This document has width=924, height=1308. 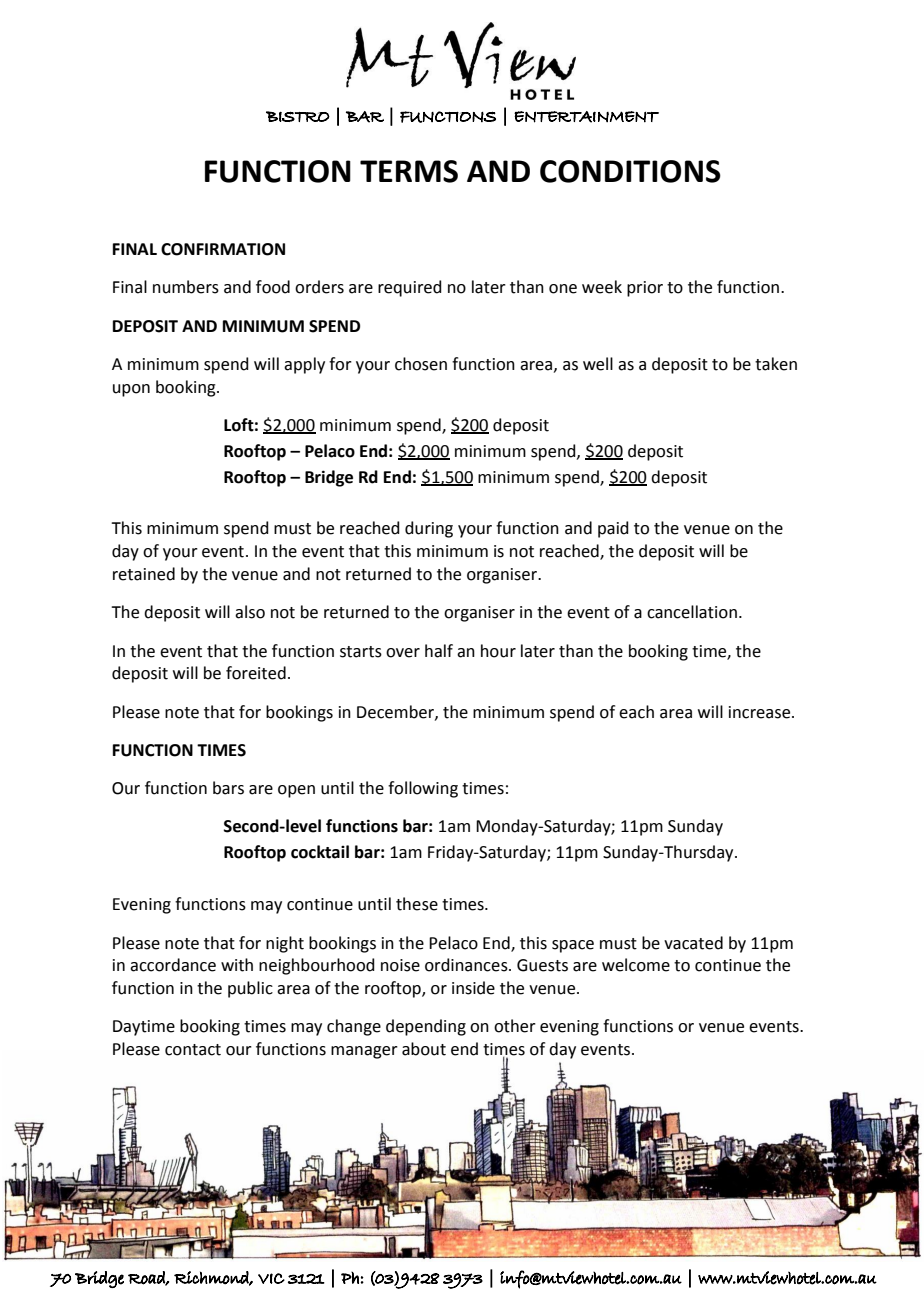 What do you see at coordinates (298, 116) in the document?
I see `BISTRO` at bounding box center [298, 116].
